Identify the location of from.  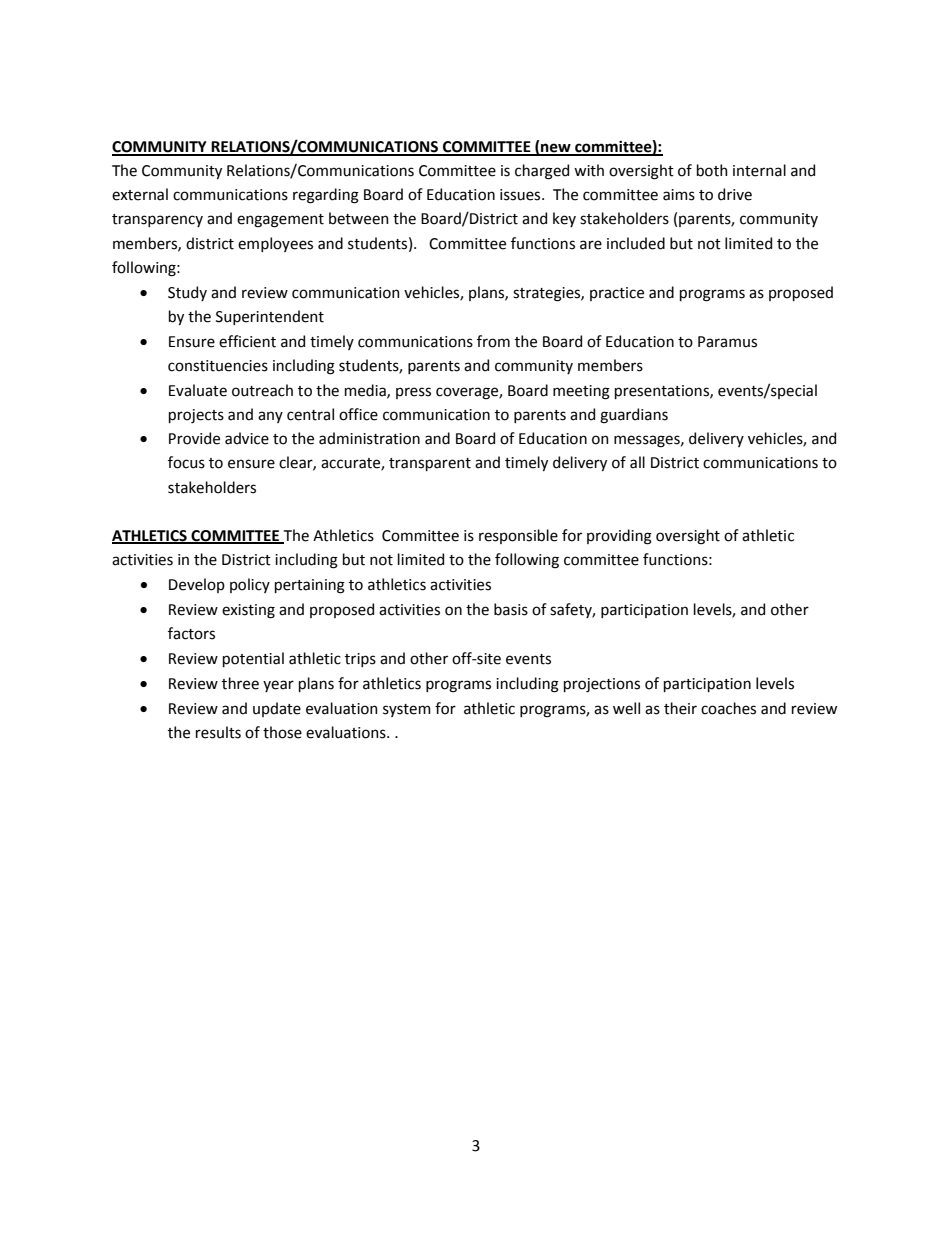
(493, 341).
